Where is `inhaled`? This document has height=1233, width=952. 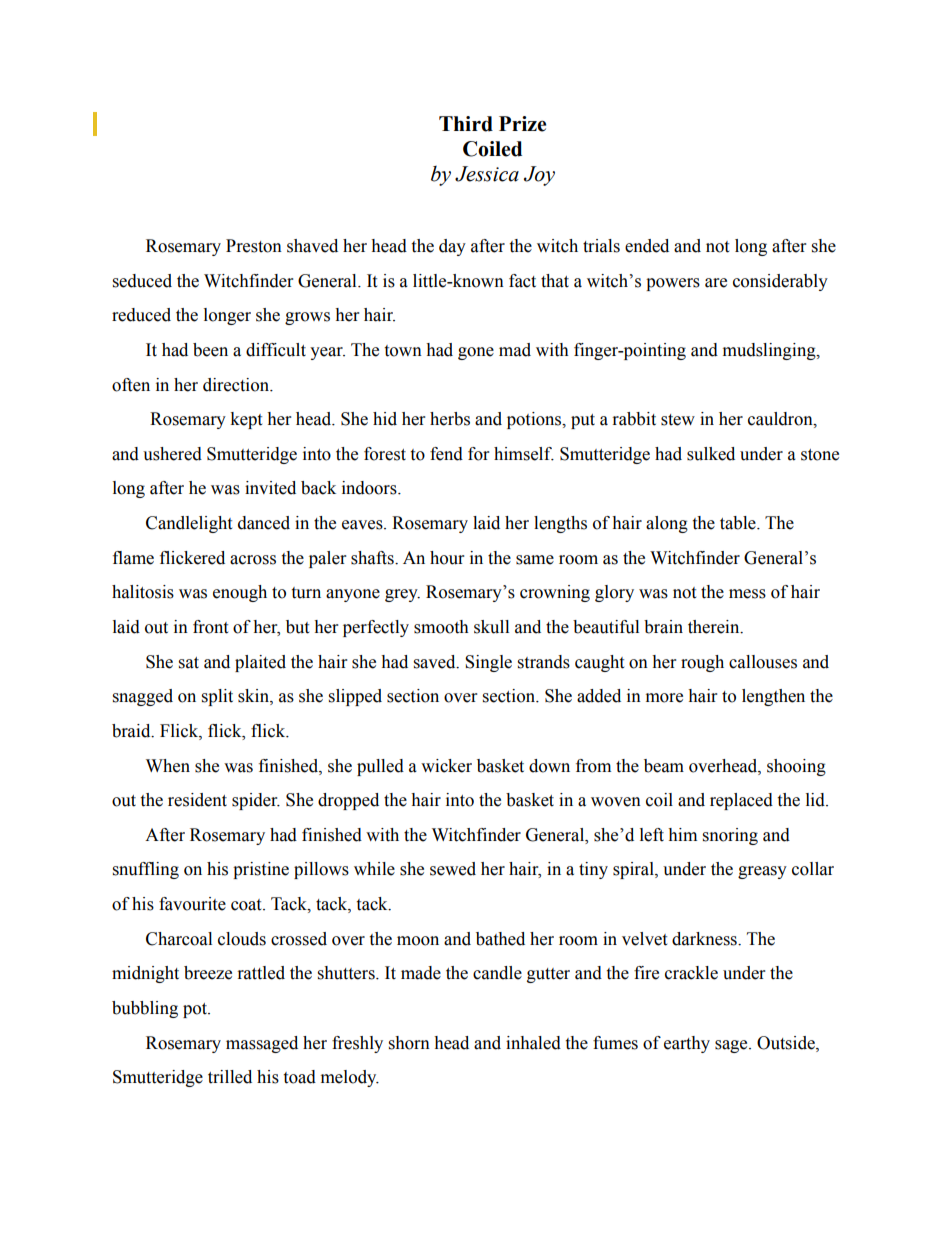 inhaled is located at coordinates (533, 1043).
